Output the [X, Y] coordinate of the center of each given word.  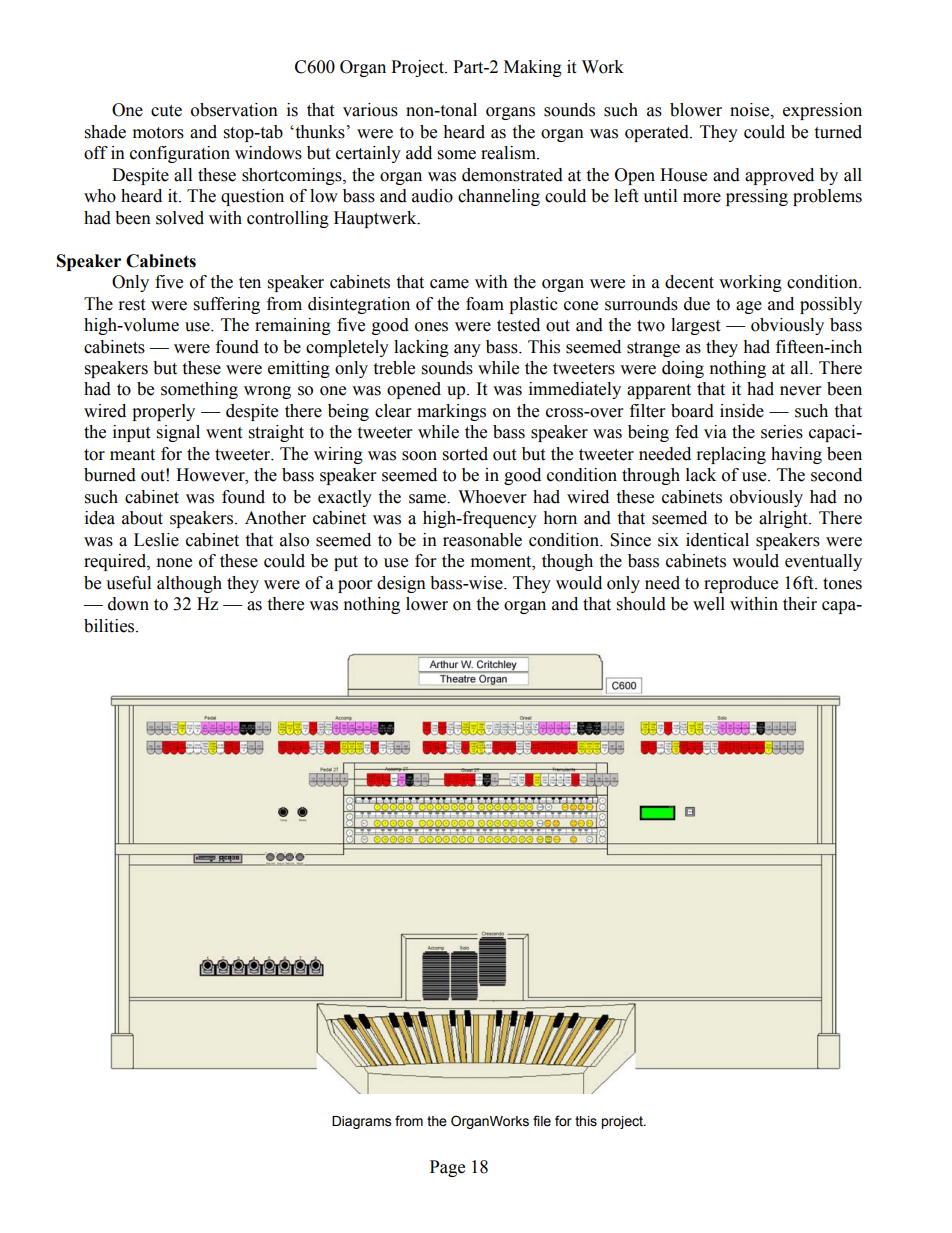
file [542, 1121]
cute [166, 111]
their [800, 604]
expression [822, 111]
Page [447, 1168]
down [128, 604]
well [709, 604]
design [401, 584]
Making [533, 68]
